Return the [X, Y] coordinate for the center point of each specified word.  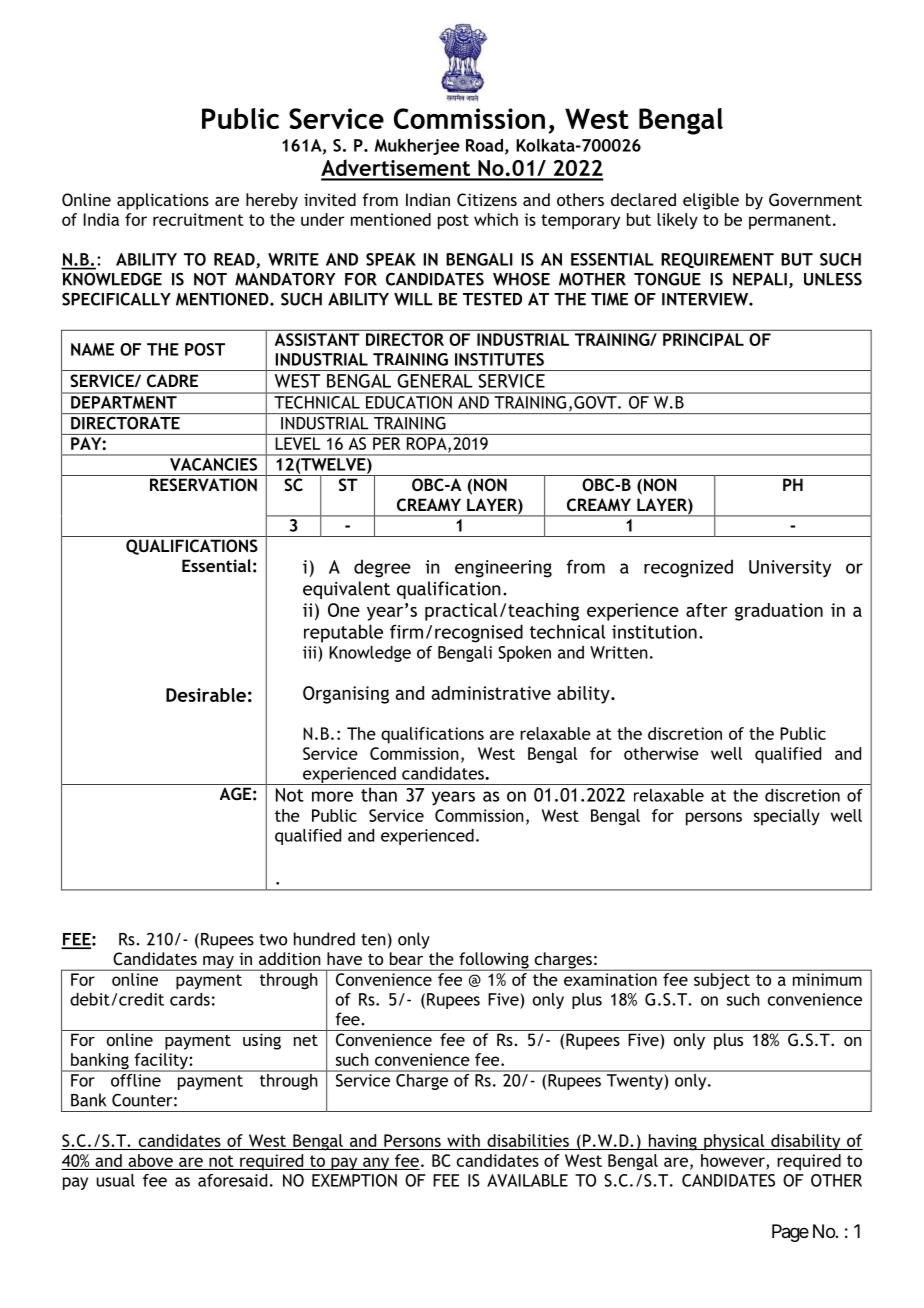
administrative [491, 693]
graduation [779, 612]
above [150, 1160]
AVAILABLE [527, 1180]
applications [163, 201]
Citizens [487, 199]
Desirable [206, 695]
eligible [711, 201]
